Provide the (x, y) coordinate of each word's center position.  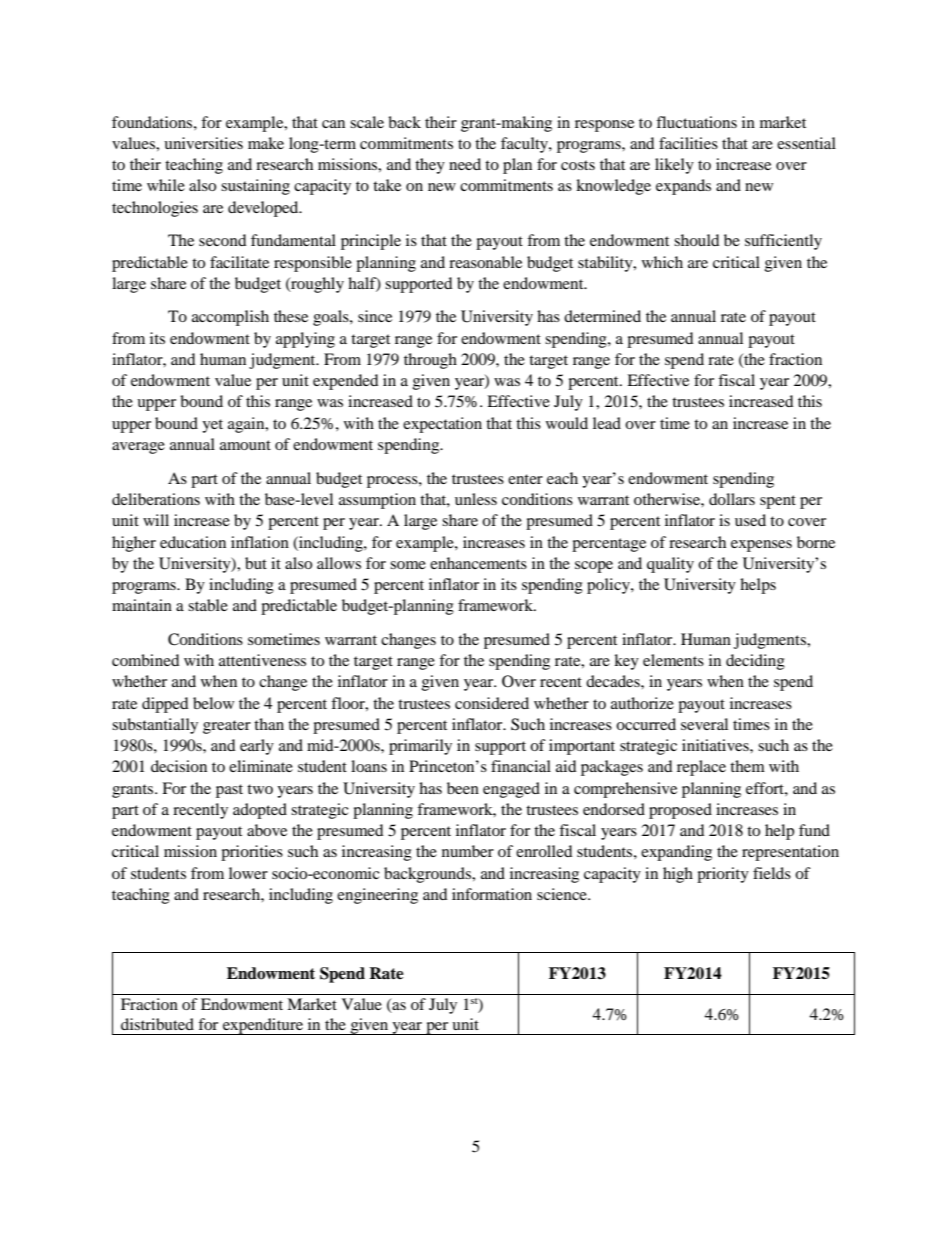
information (492, 894)
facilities (688, 143)
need (465, 164)
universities (203, 143)
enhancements (478, 563)
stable (208, 605)
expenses (761, 546)
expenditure (263, 1026)
